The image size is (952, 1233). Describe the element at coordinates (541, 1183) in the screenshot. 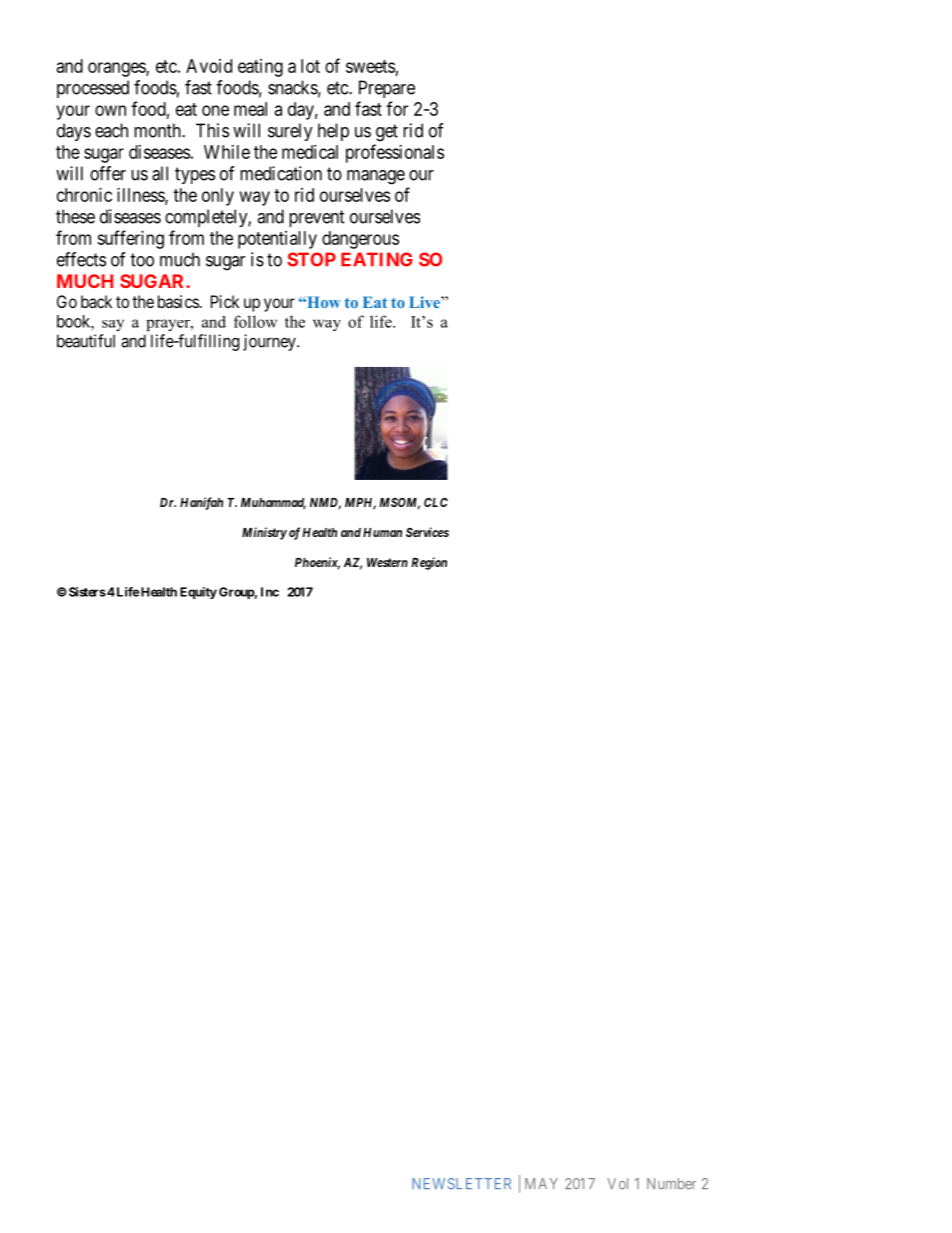

I see `MAY` at that location.
